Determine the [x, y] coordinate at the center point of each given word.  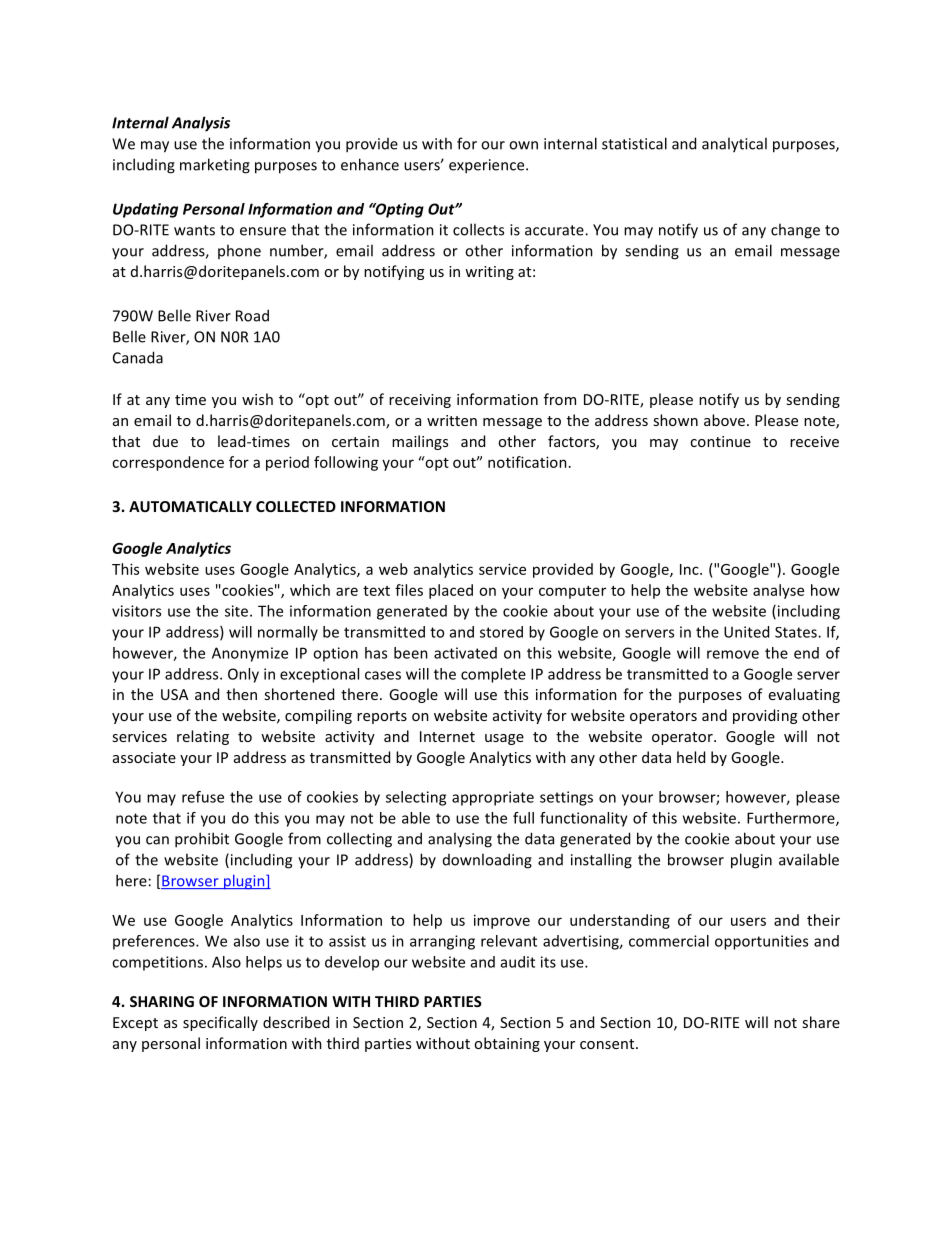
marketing [215, 166]
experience [488, 166]
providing [765, 716]
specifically [220, 1023]
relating [203, 737]
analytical [734, 145]
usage [504, 739]
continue [720, 441]
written [452, 420]
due [165, 441]
